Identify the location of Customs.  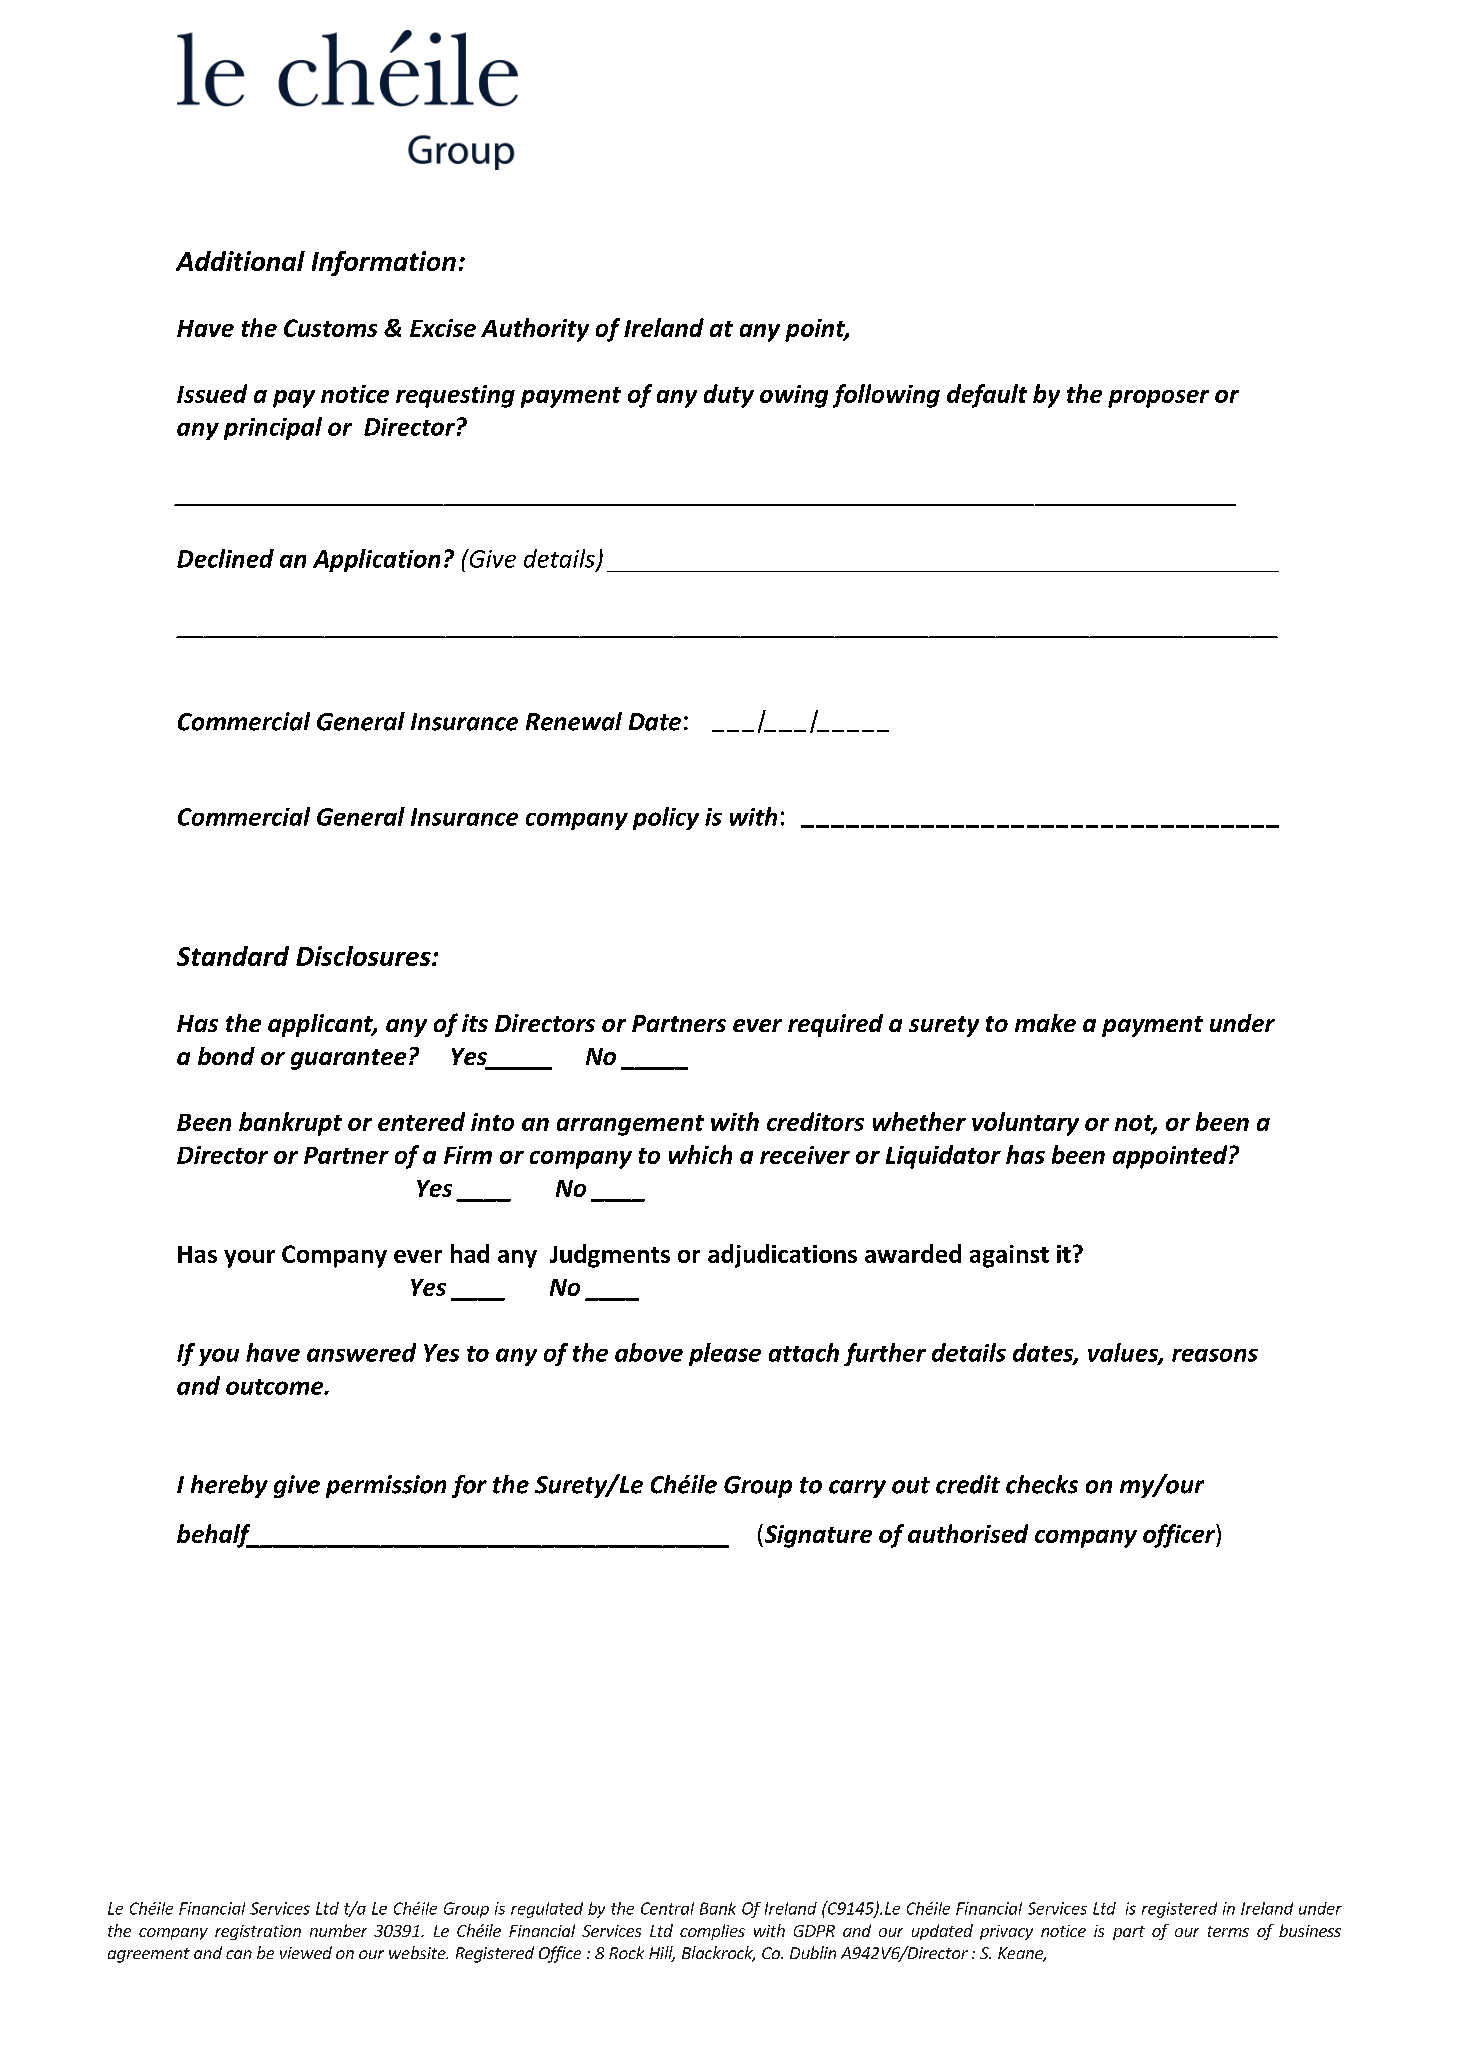
(330, 328).
